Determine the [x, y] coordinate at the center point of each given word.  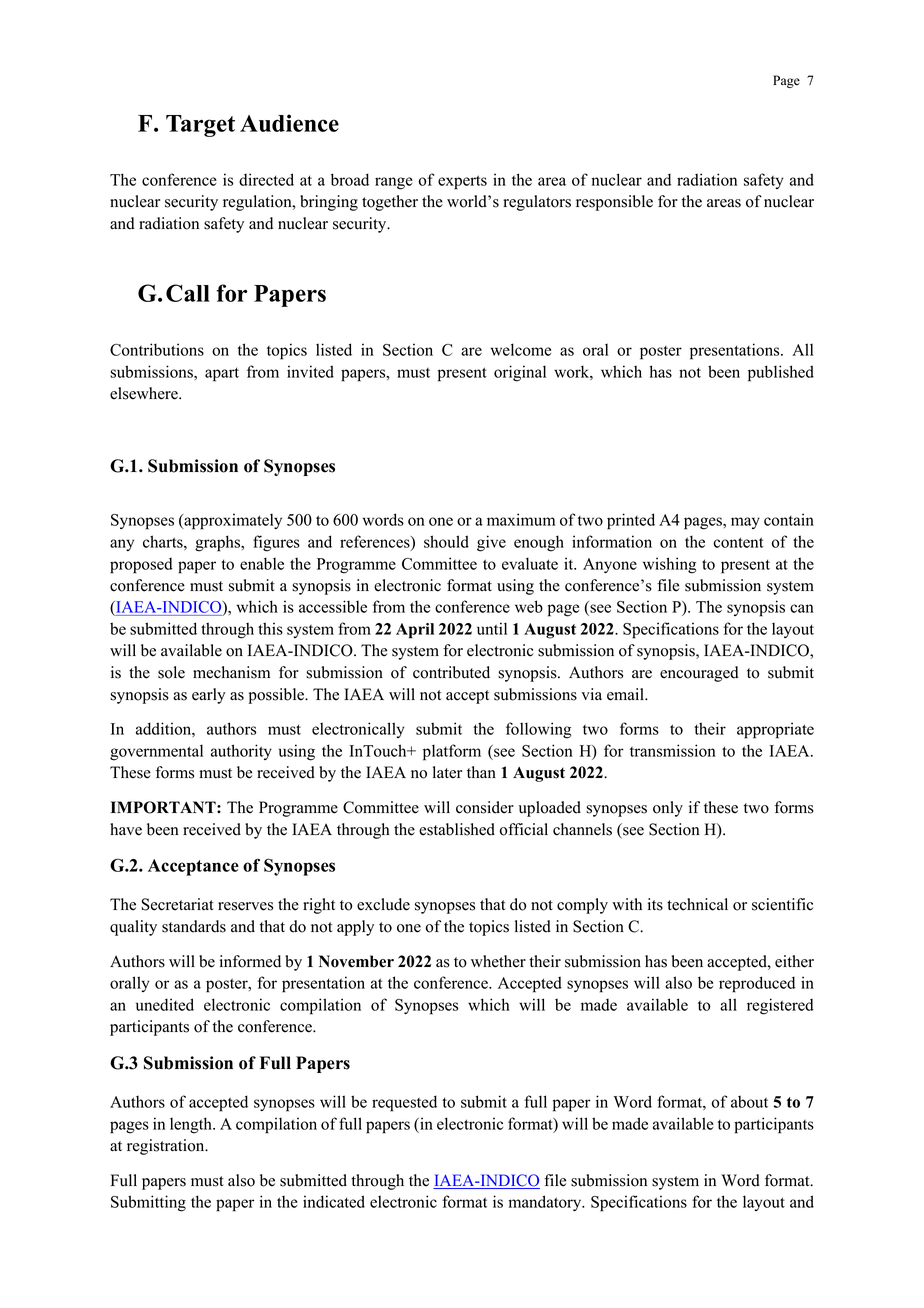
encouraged [699, 674]
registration [167, 1147]
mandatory [546, 1203]
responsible [614, 203]
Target [200, 126]
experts [462, 182]
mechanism [231, 672]
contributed [451, 672]
